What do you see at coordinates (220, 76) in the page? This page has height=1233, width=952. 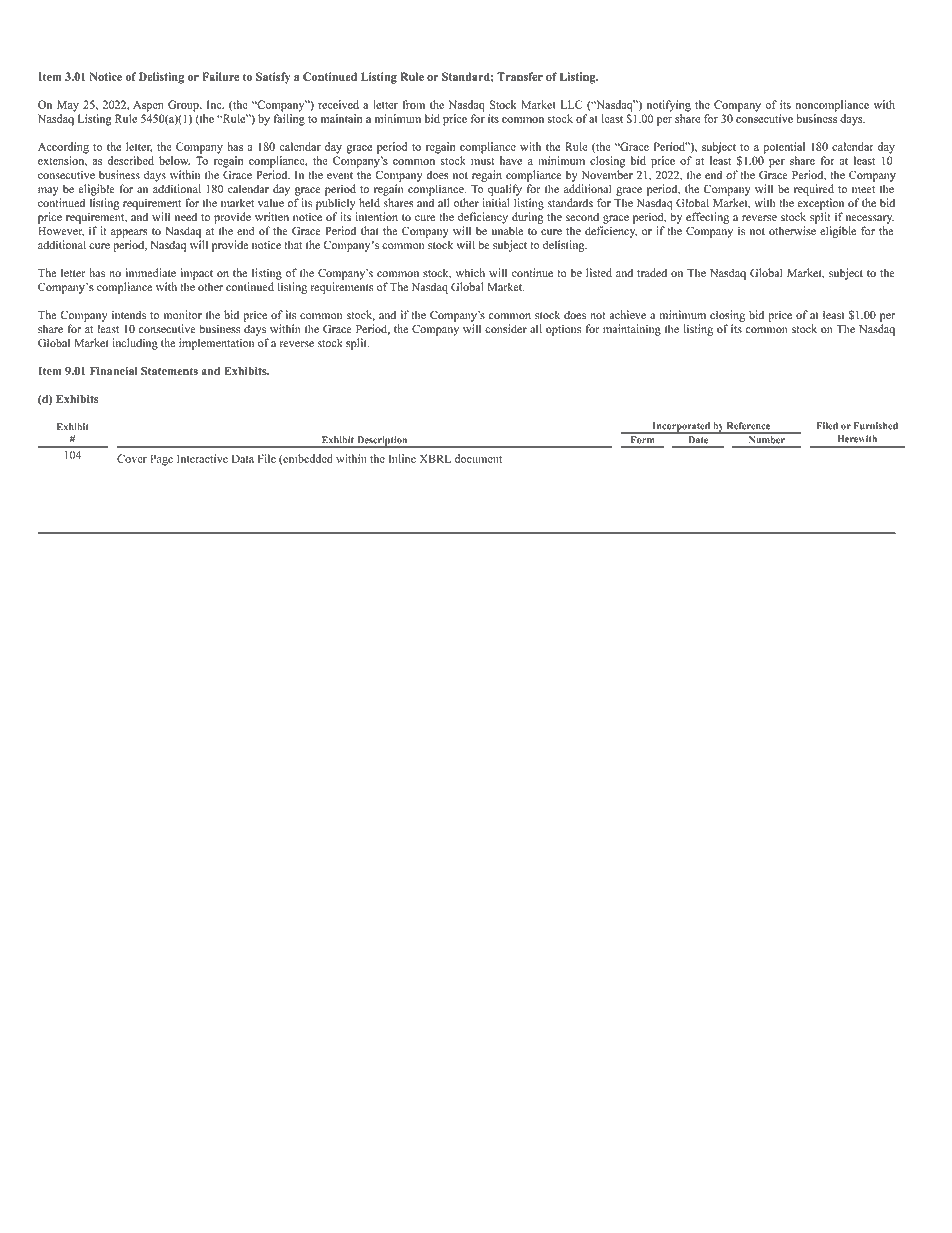 I see `Failure` at bounding box center [220, 76].
